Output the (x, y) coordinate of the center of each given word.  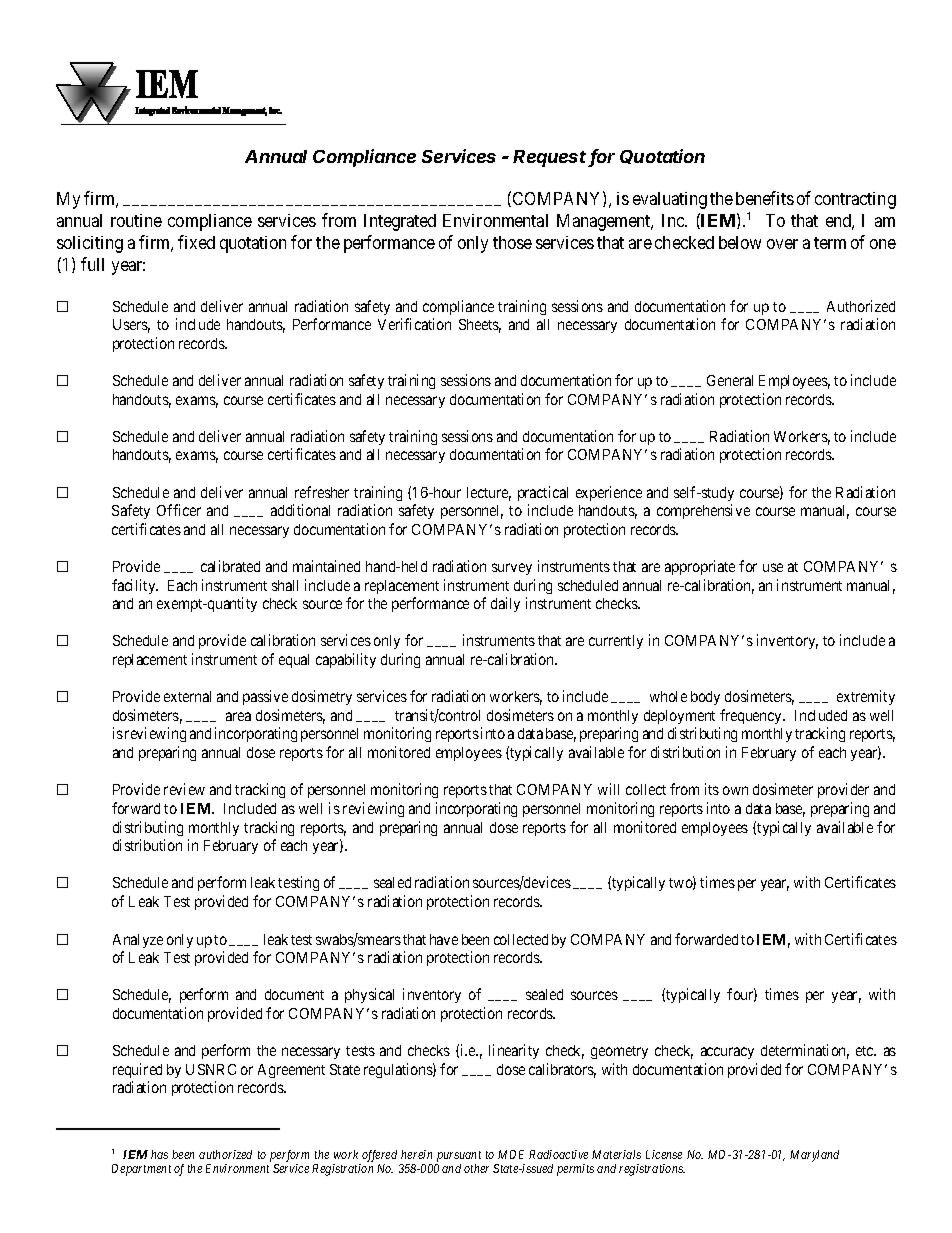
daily (505, 604)
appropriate (700, 567)
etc (866, 1051)
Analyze (138, 941)
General (730, 380)
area (238, 716)
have (444, 939)
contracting (855, 200)
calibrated (230, 566)
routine (136, 220)
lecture (489, 494)
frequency (752, 716)
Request (551, 158)
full (92, 264)
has (159, 1154)
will (608, 789)
